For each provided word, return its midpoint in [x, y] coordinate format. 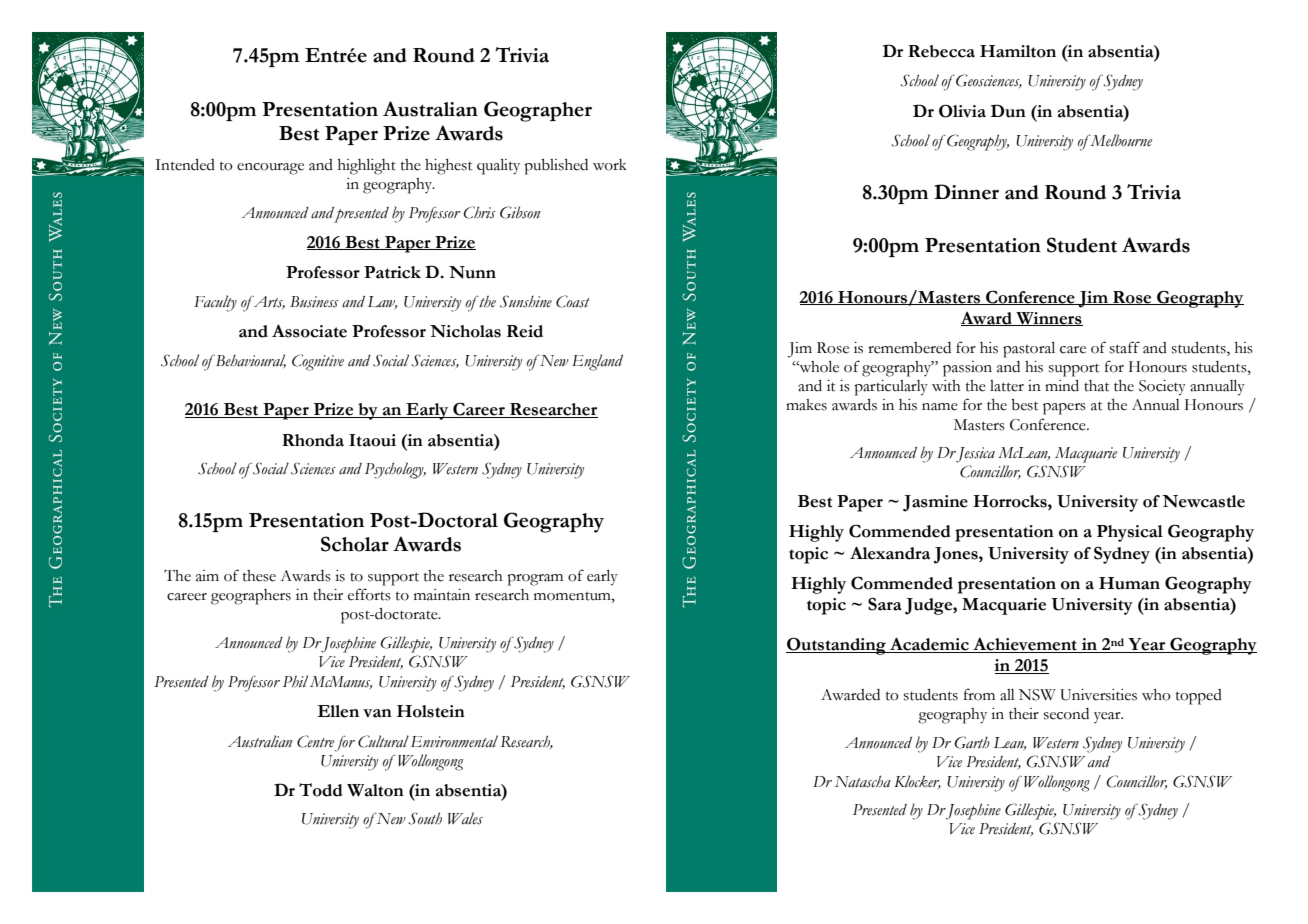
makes [806, 405]
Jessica [975, 455]
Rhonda [313, 440]
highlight [367, 167]
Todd [321, 790]
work [610, 165]
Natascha [863, 781]
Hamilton [1018, 51]
